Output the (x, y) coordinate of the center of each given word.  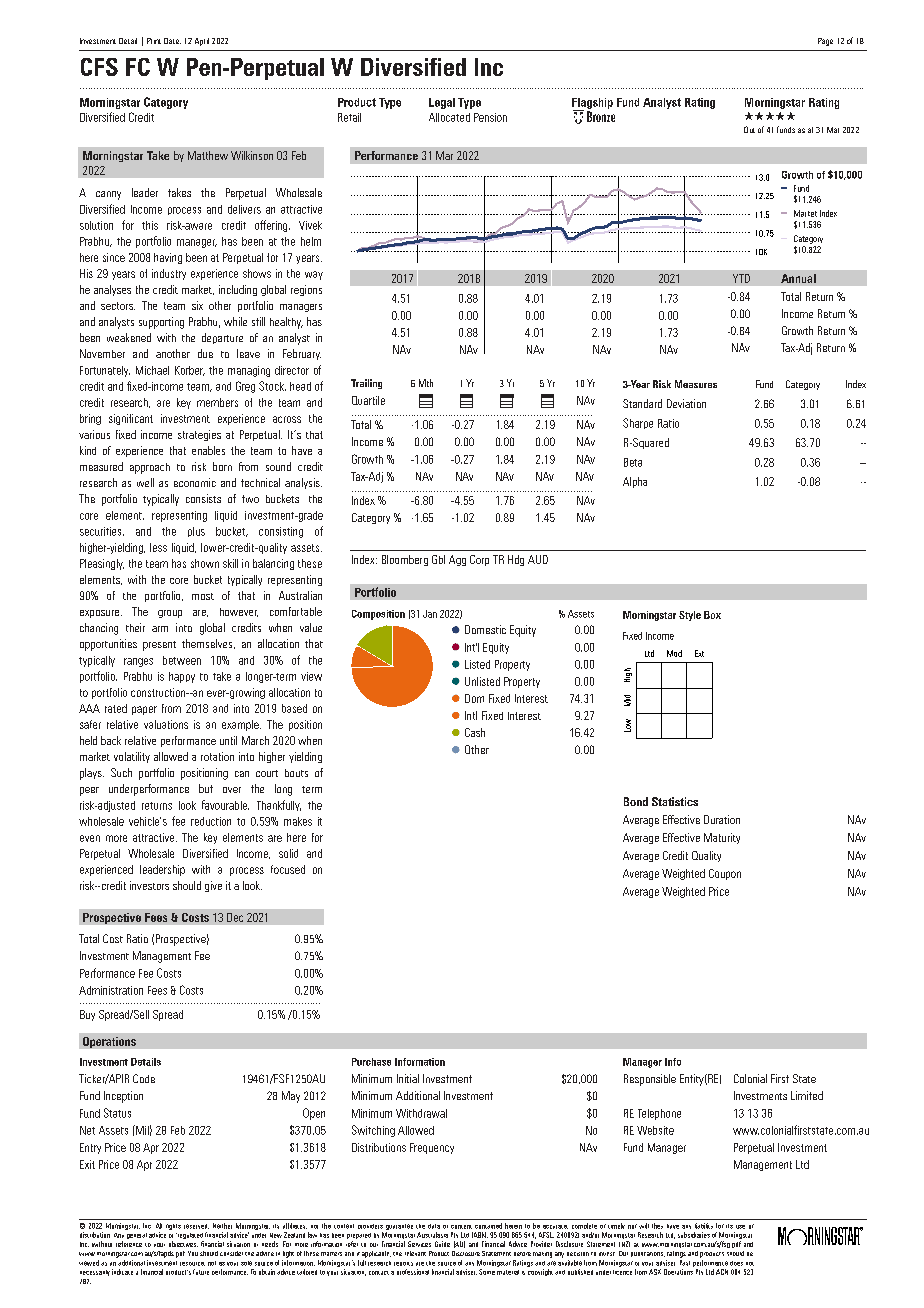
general (137, 1236)
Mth (426, 383)
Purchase (371, 1062)
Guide (442, 1244)
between (182, 660)
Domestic (485, 629)
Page (825, 42)
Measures (696, 384)
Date (172, 41)
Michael (152, 370)
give (213, 886)
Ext (699, 653)
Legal (442, 103)
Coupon (725, 874)
